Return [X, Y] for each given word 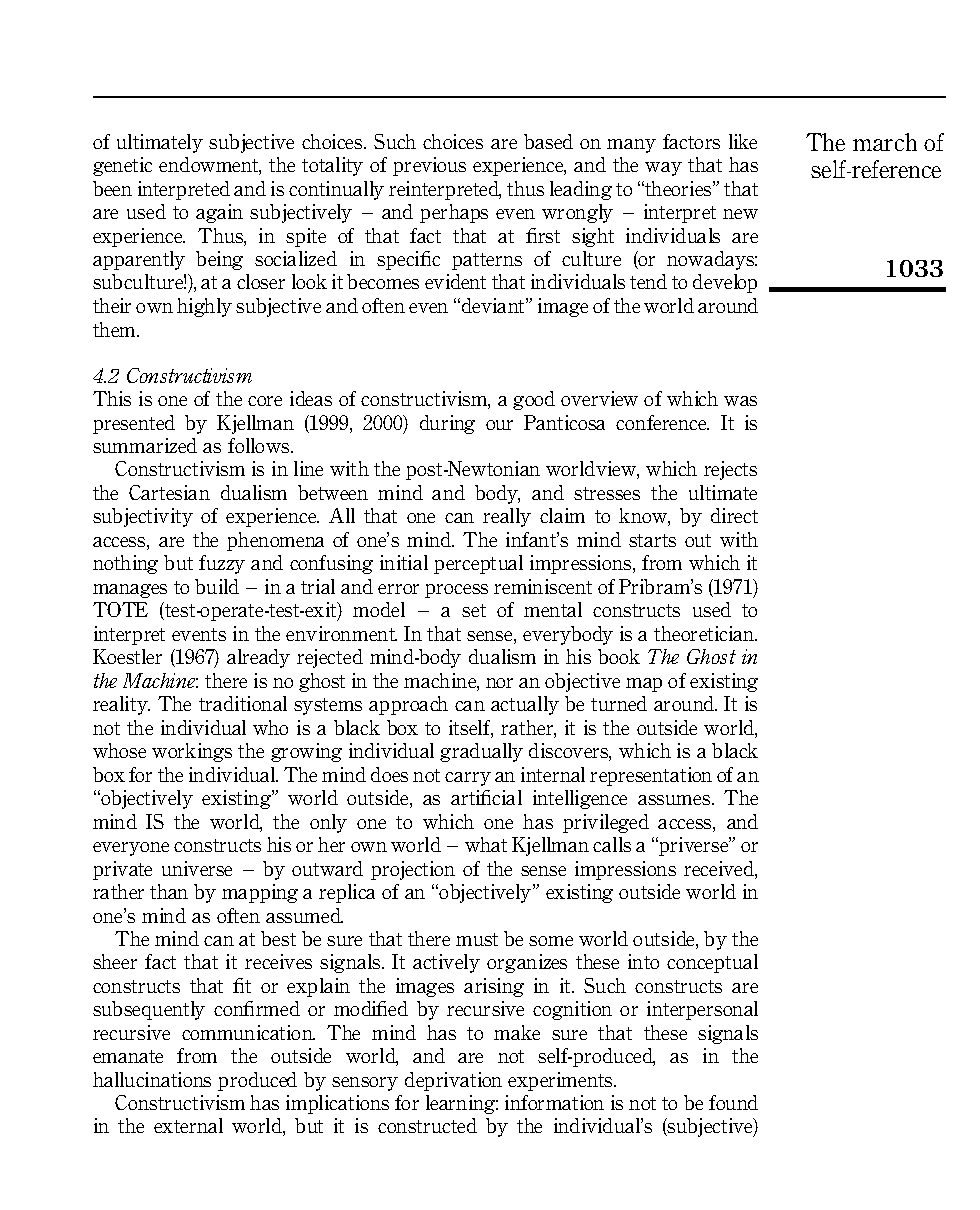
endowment [210, 166]
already [258, 658]
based [548, 141]
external [188, 1125]
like [743, 141]
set [474, 610]
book [619, 656]
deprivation [453, 1081]
